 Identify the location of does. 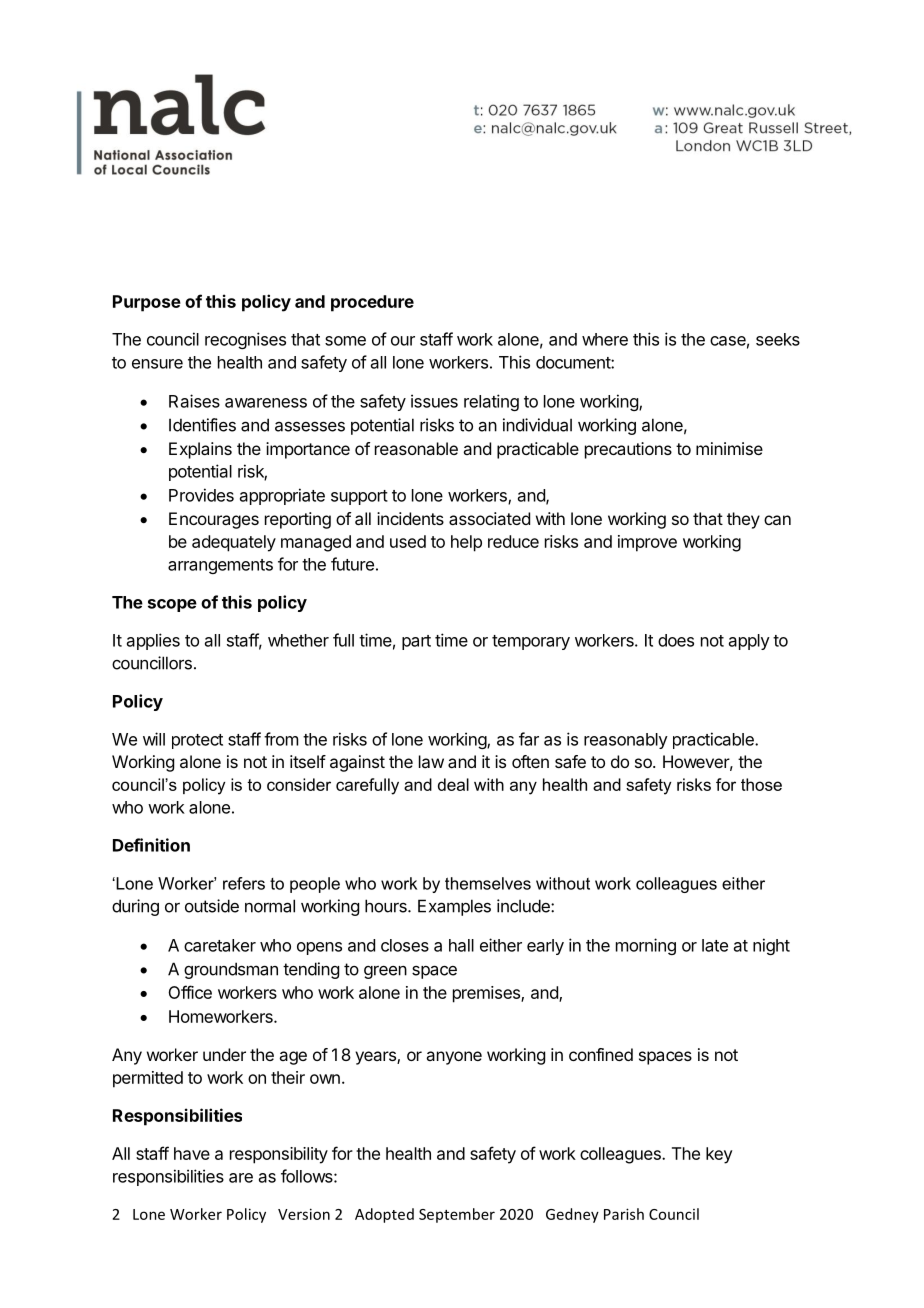
(676, 640).
